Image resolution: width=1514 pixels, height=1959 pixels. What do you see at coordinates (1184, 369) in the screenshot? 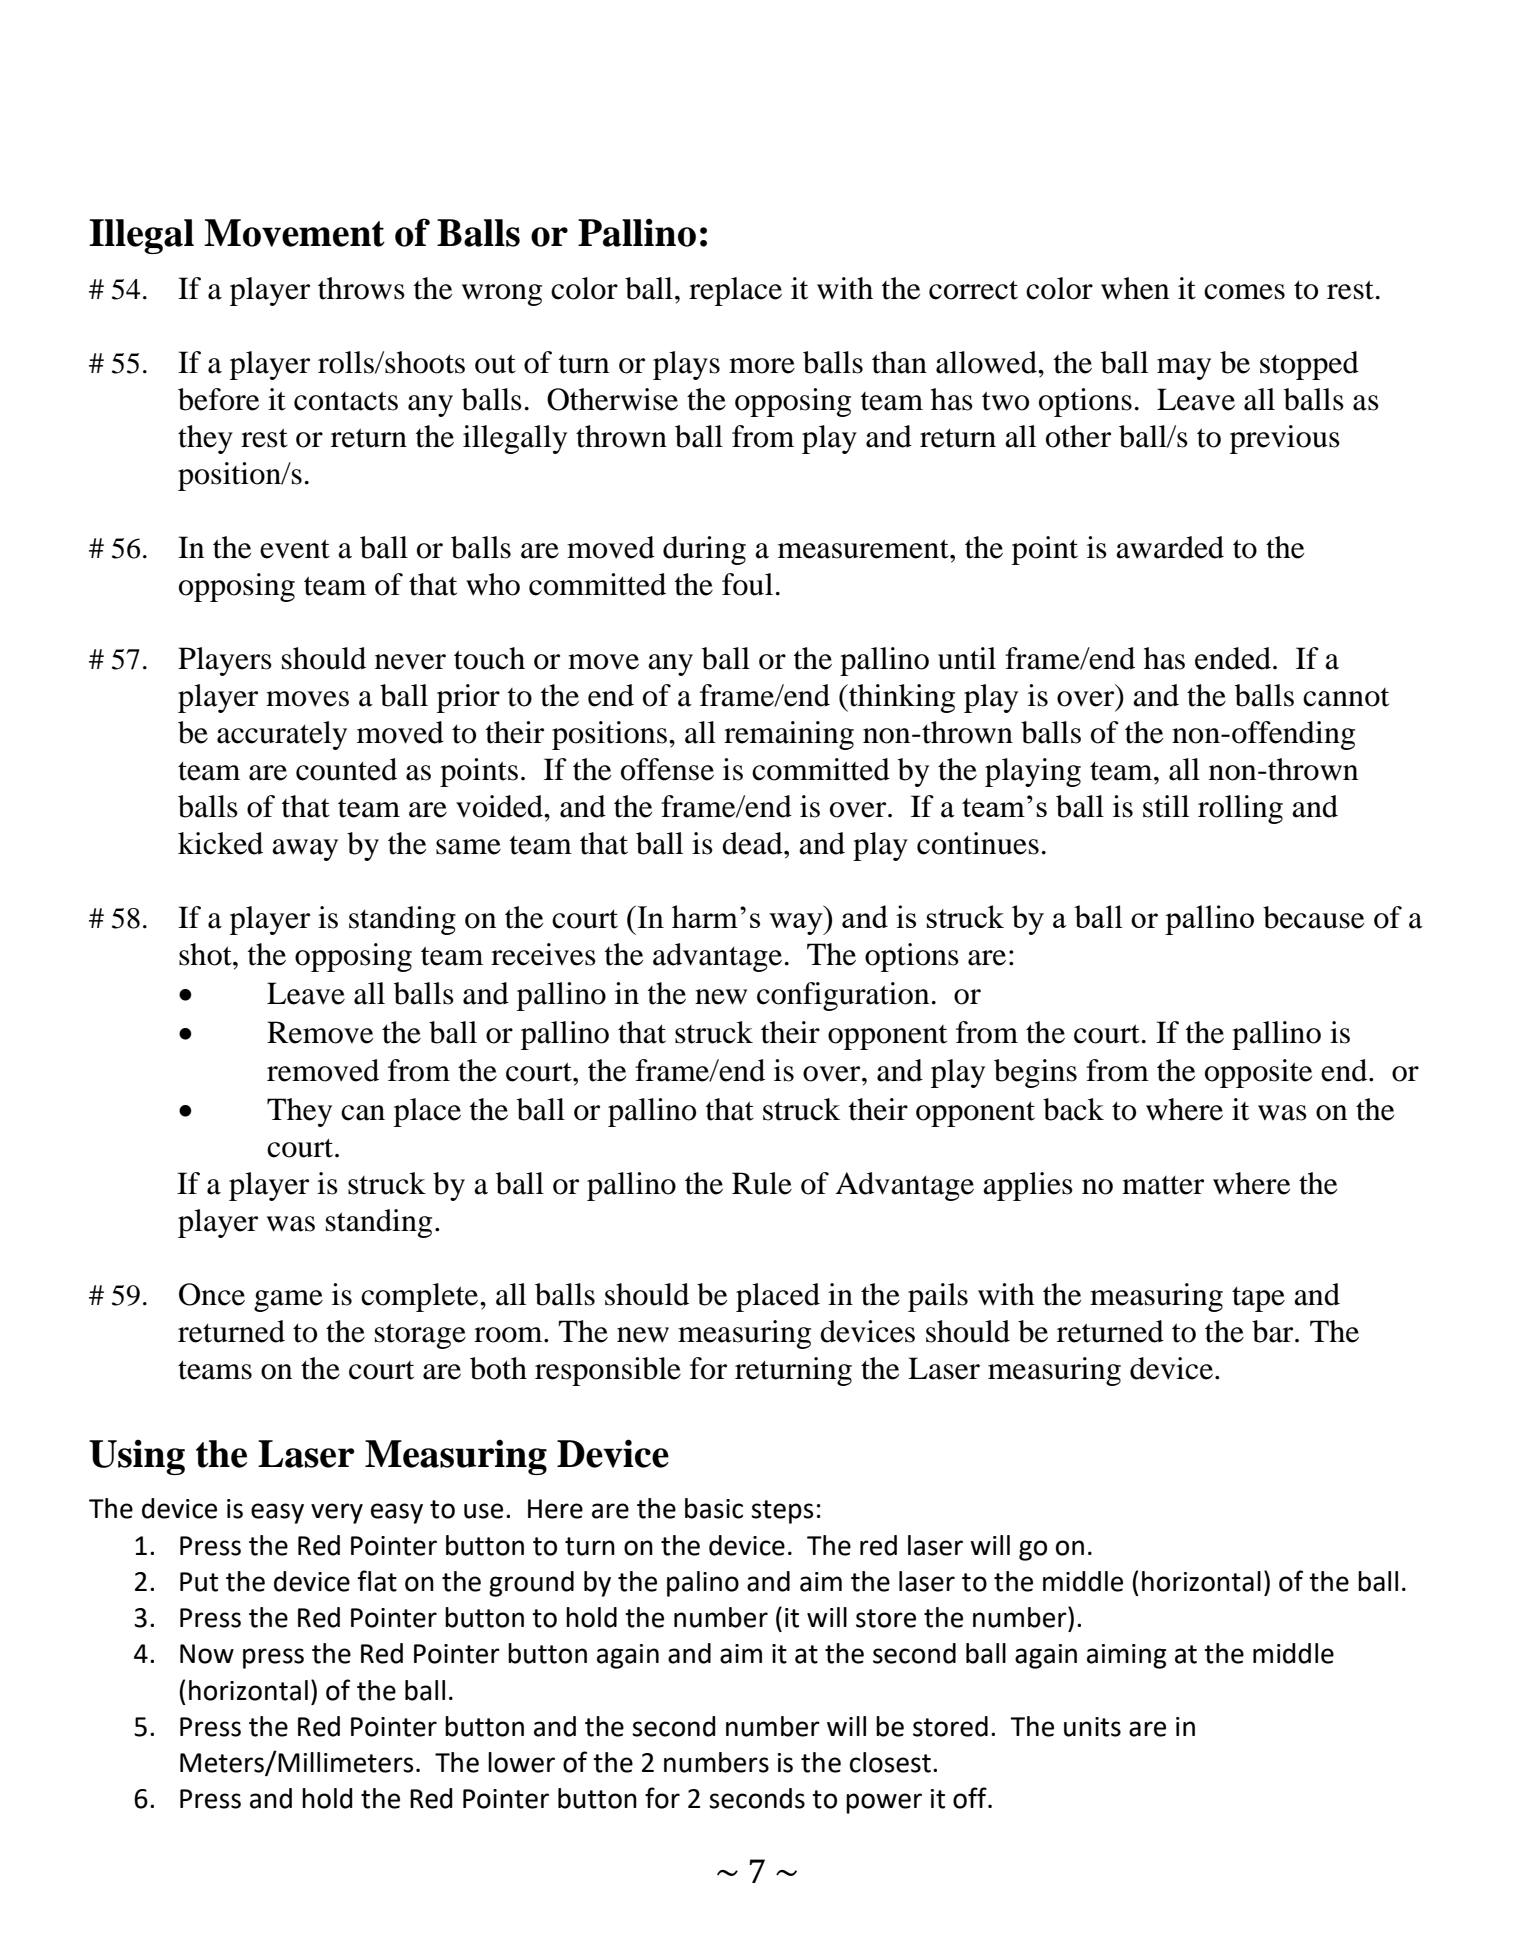
I see `may` at bounding box center [1184, 369].
